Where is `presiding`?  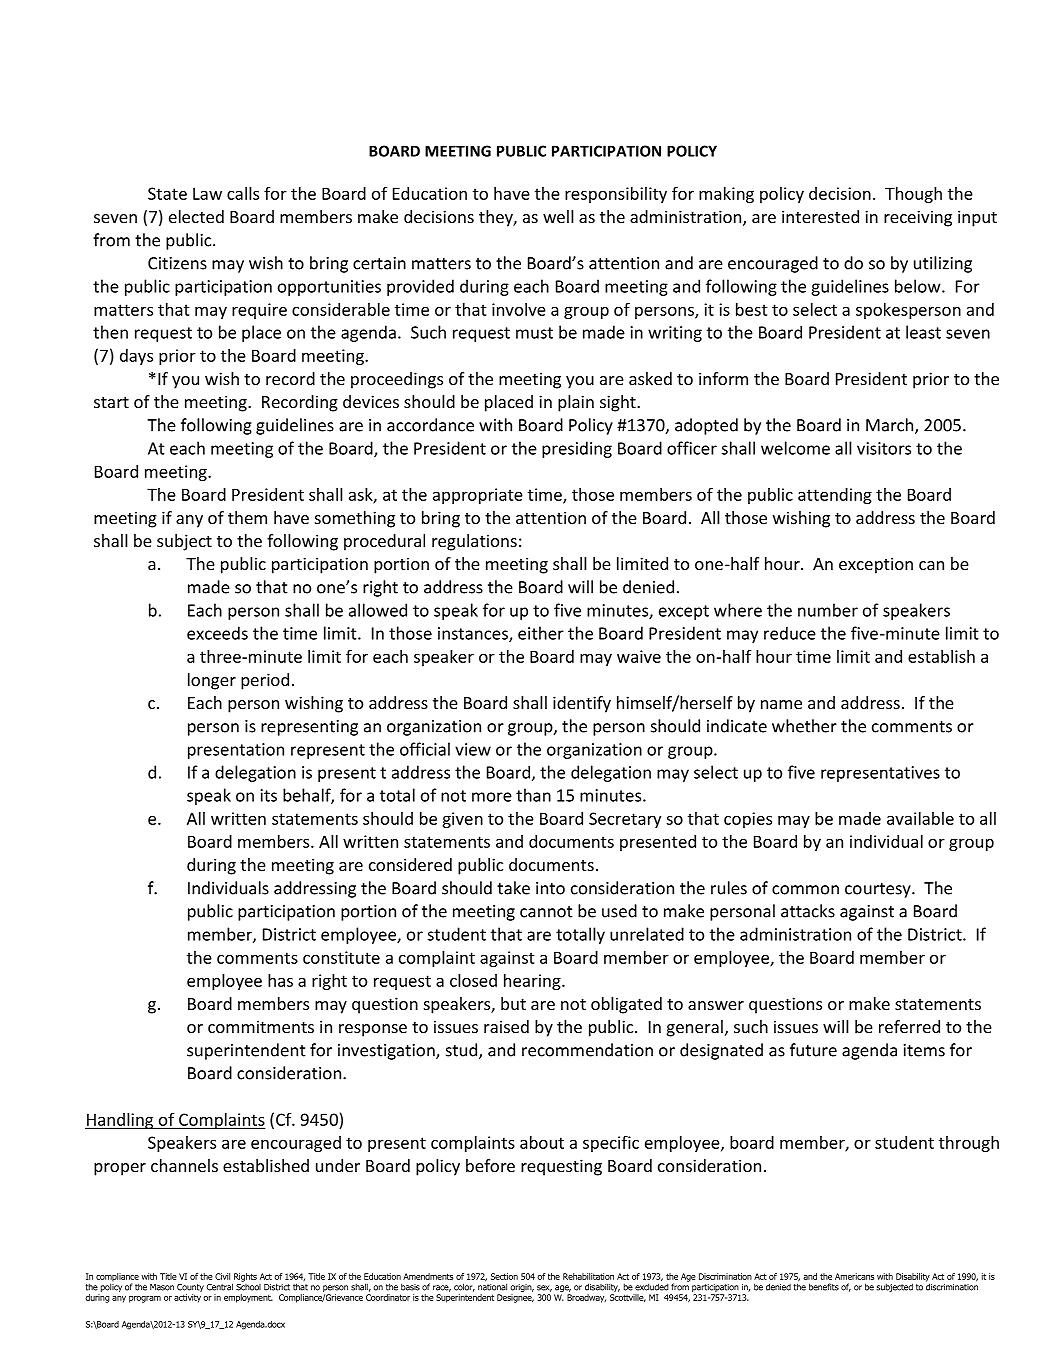 presiding is located at coordinates (577, 449).
